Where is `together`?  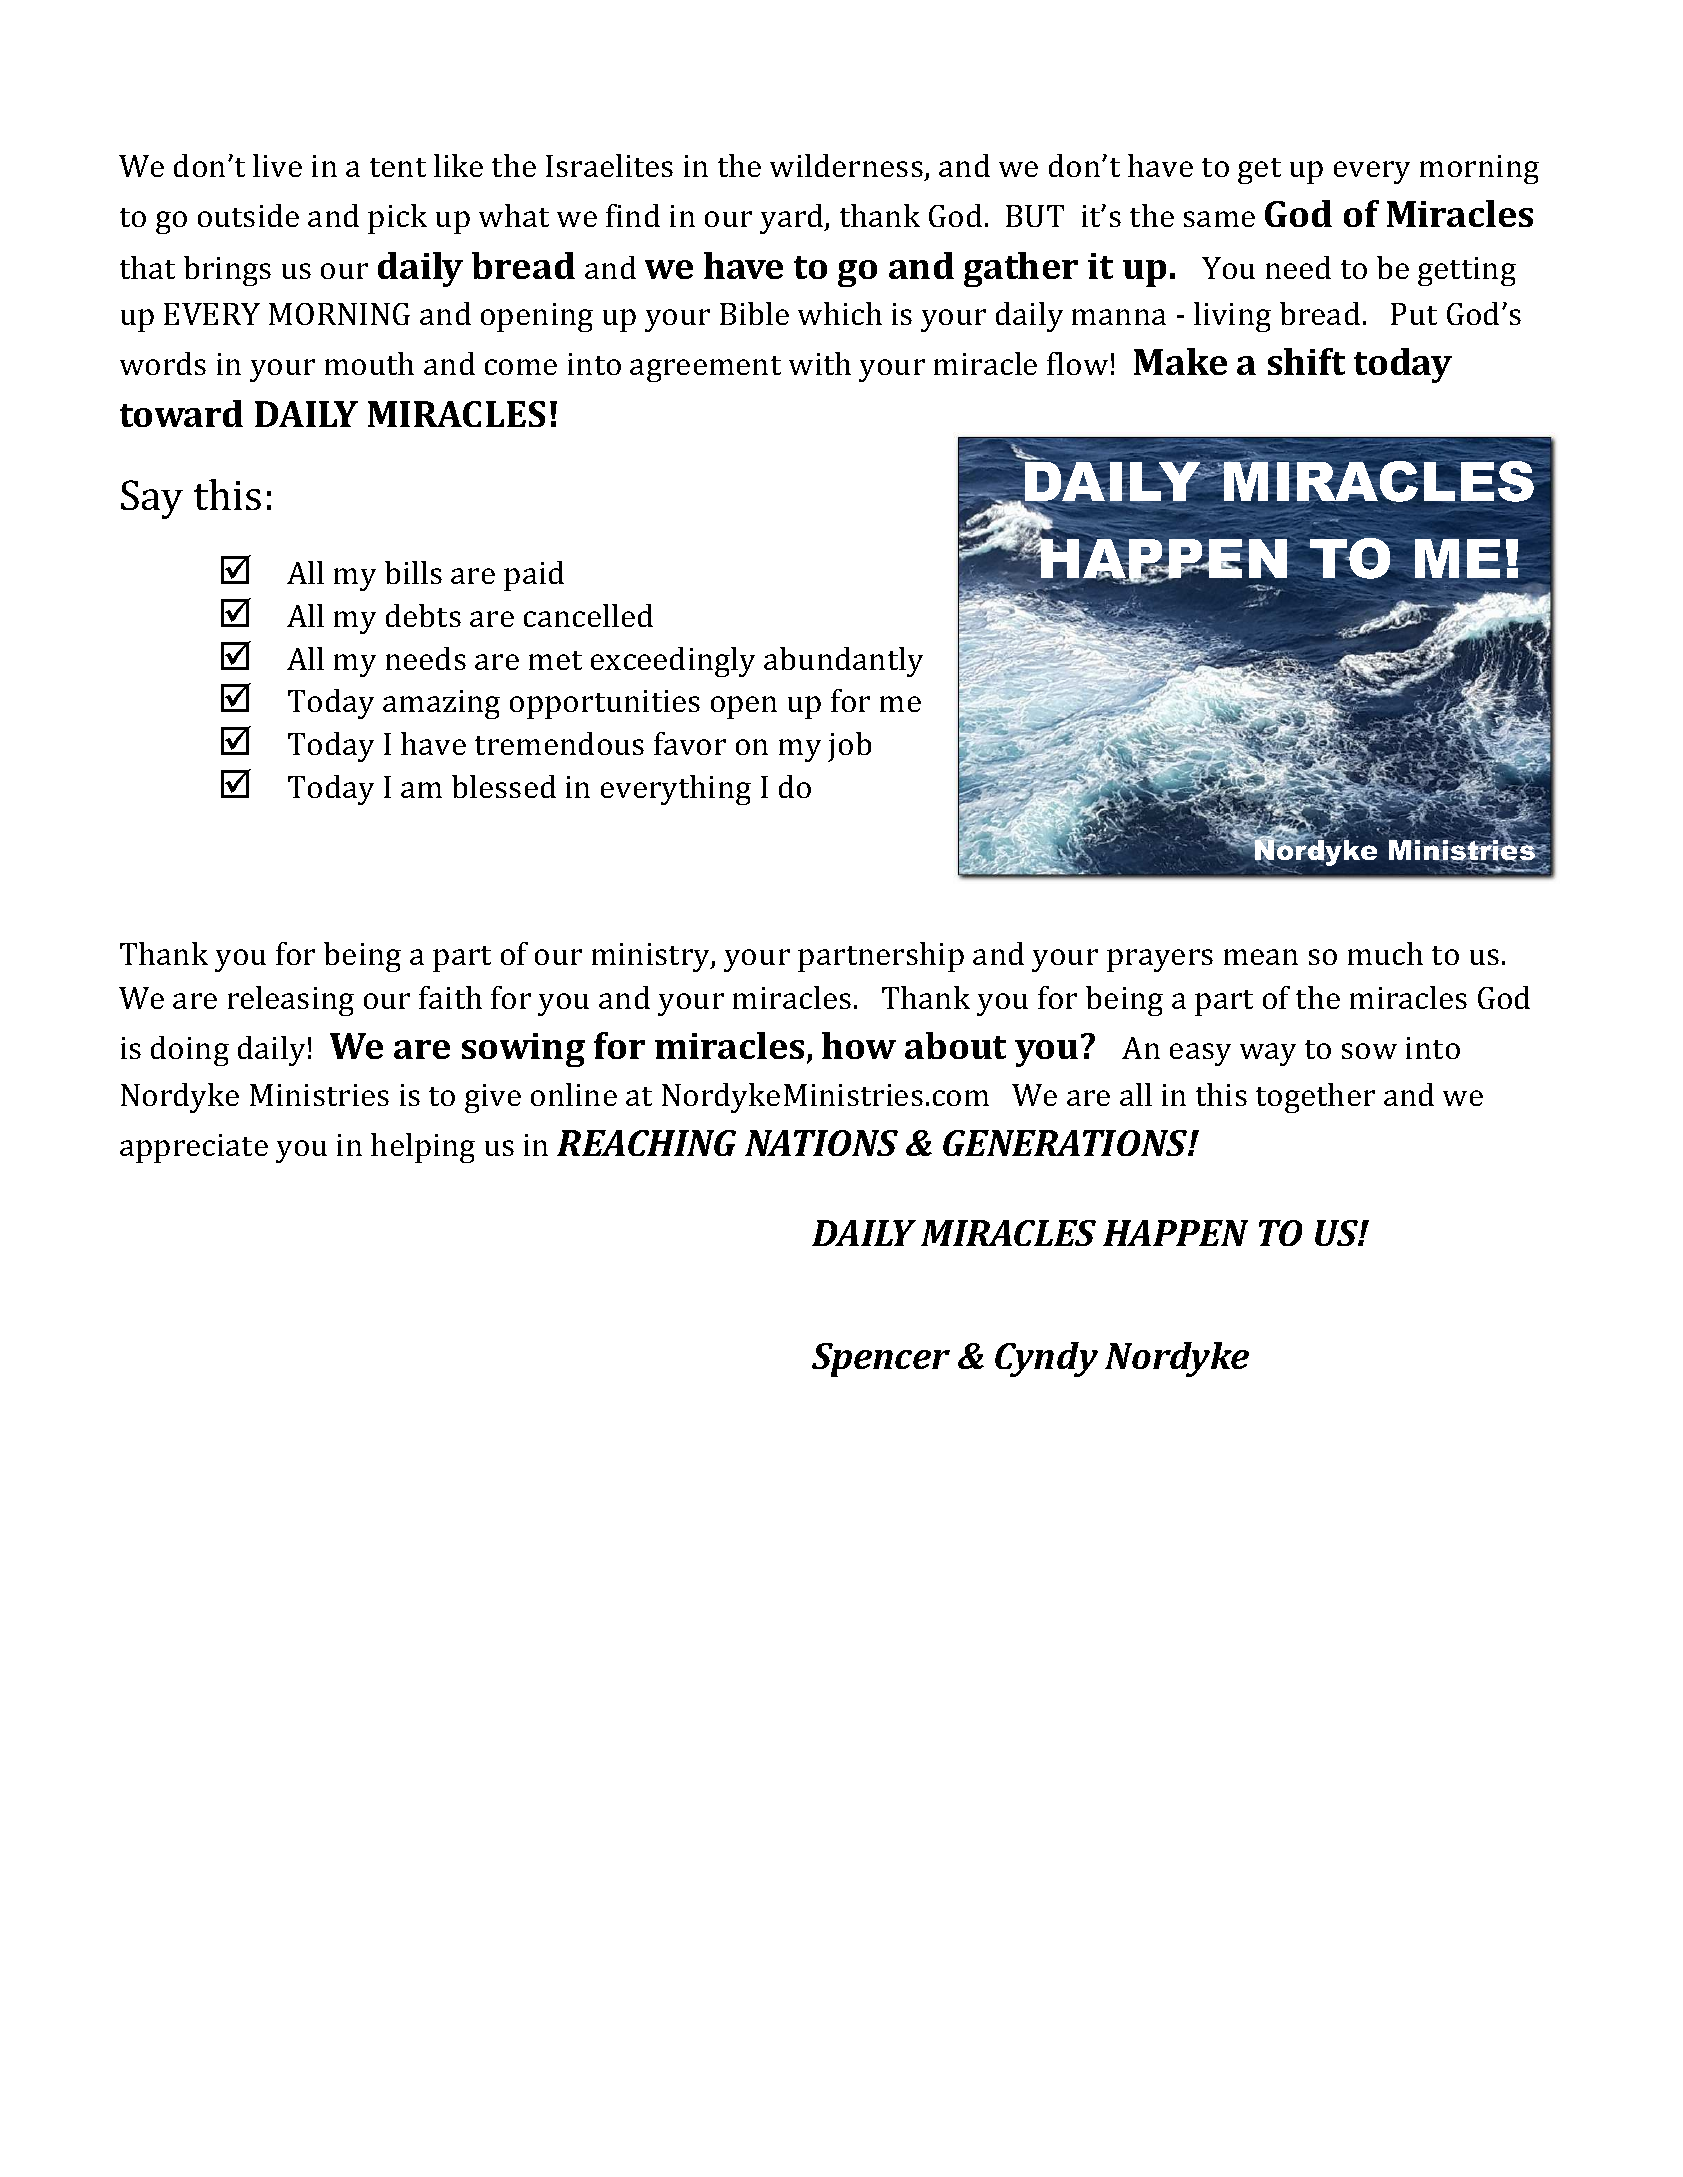 together is located at coordinates (1315, 1098).
